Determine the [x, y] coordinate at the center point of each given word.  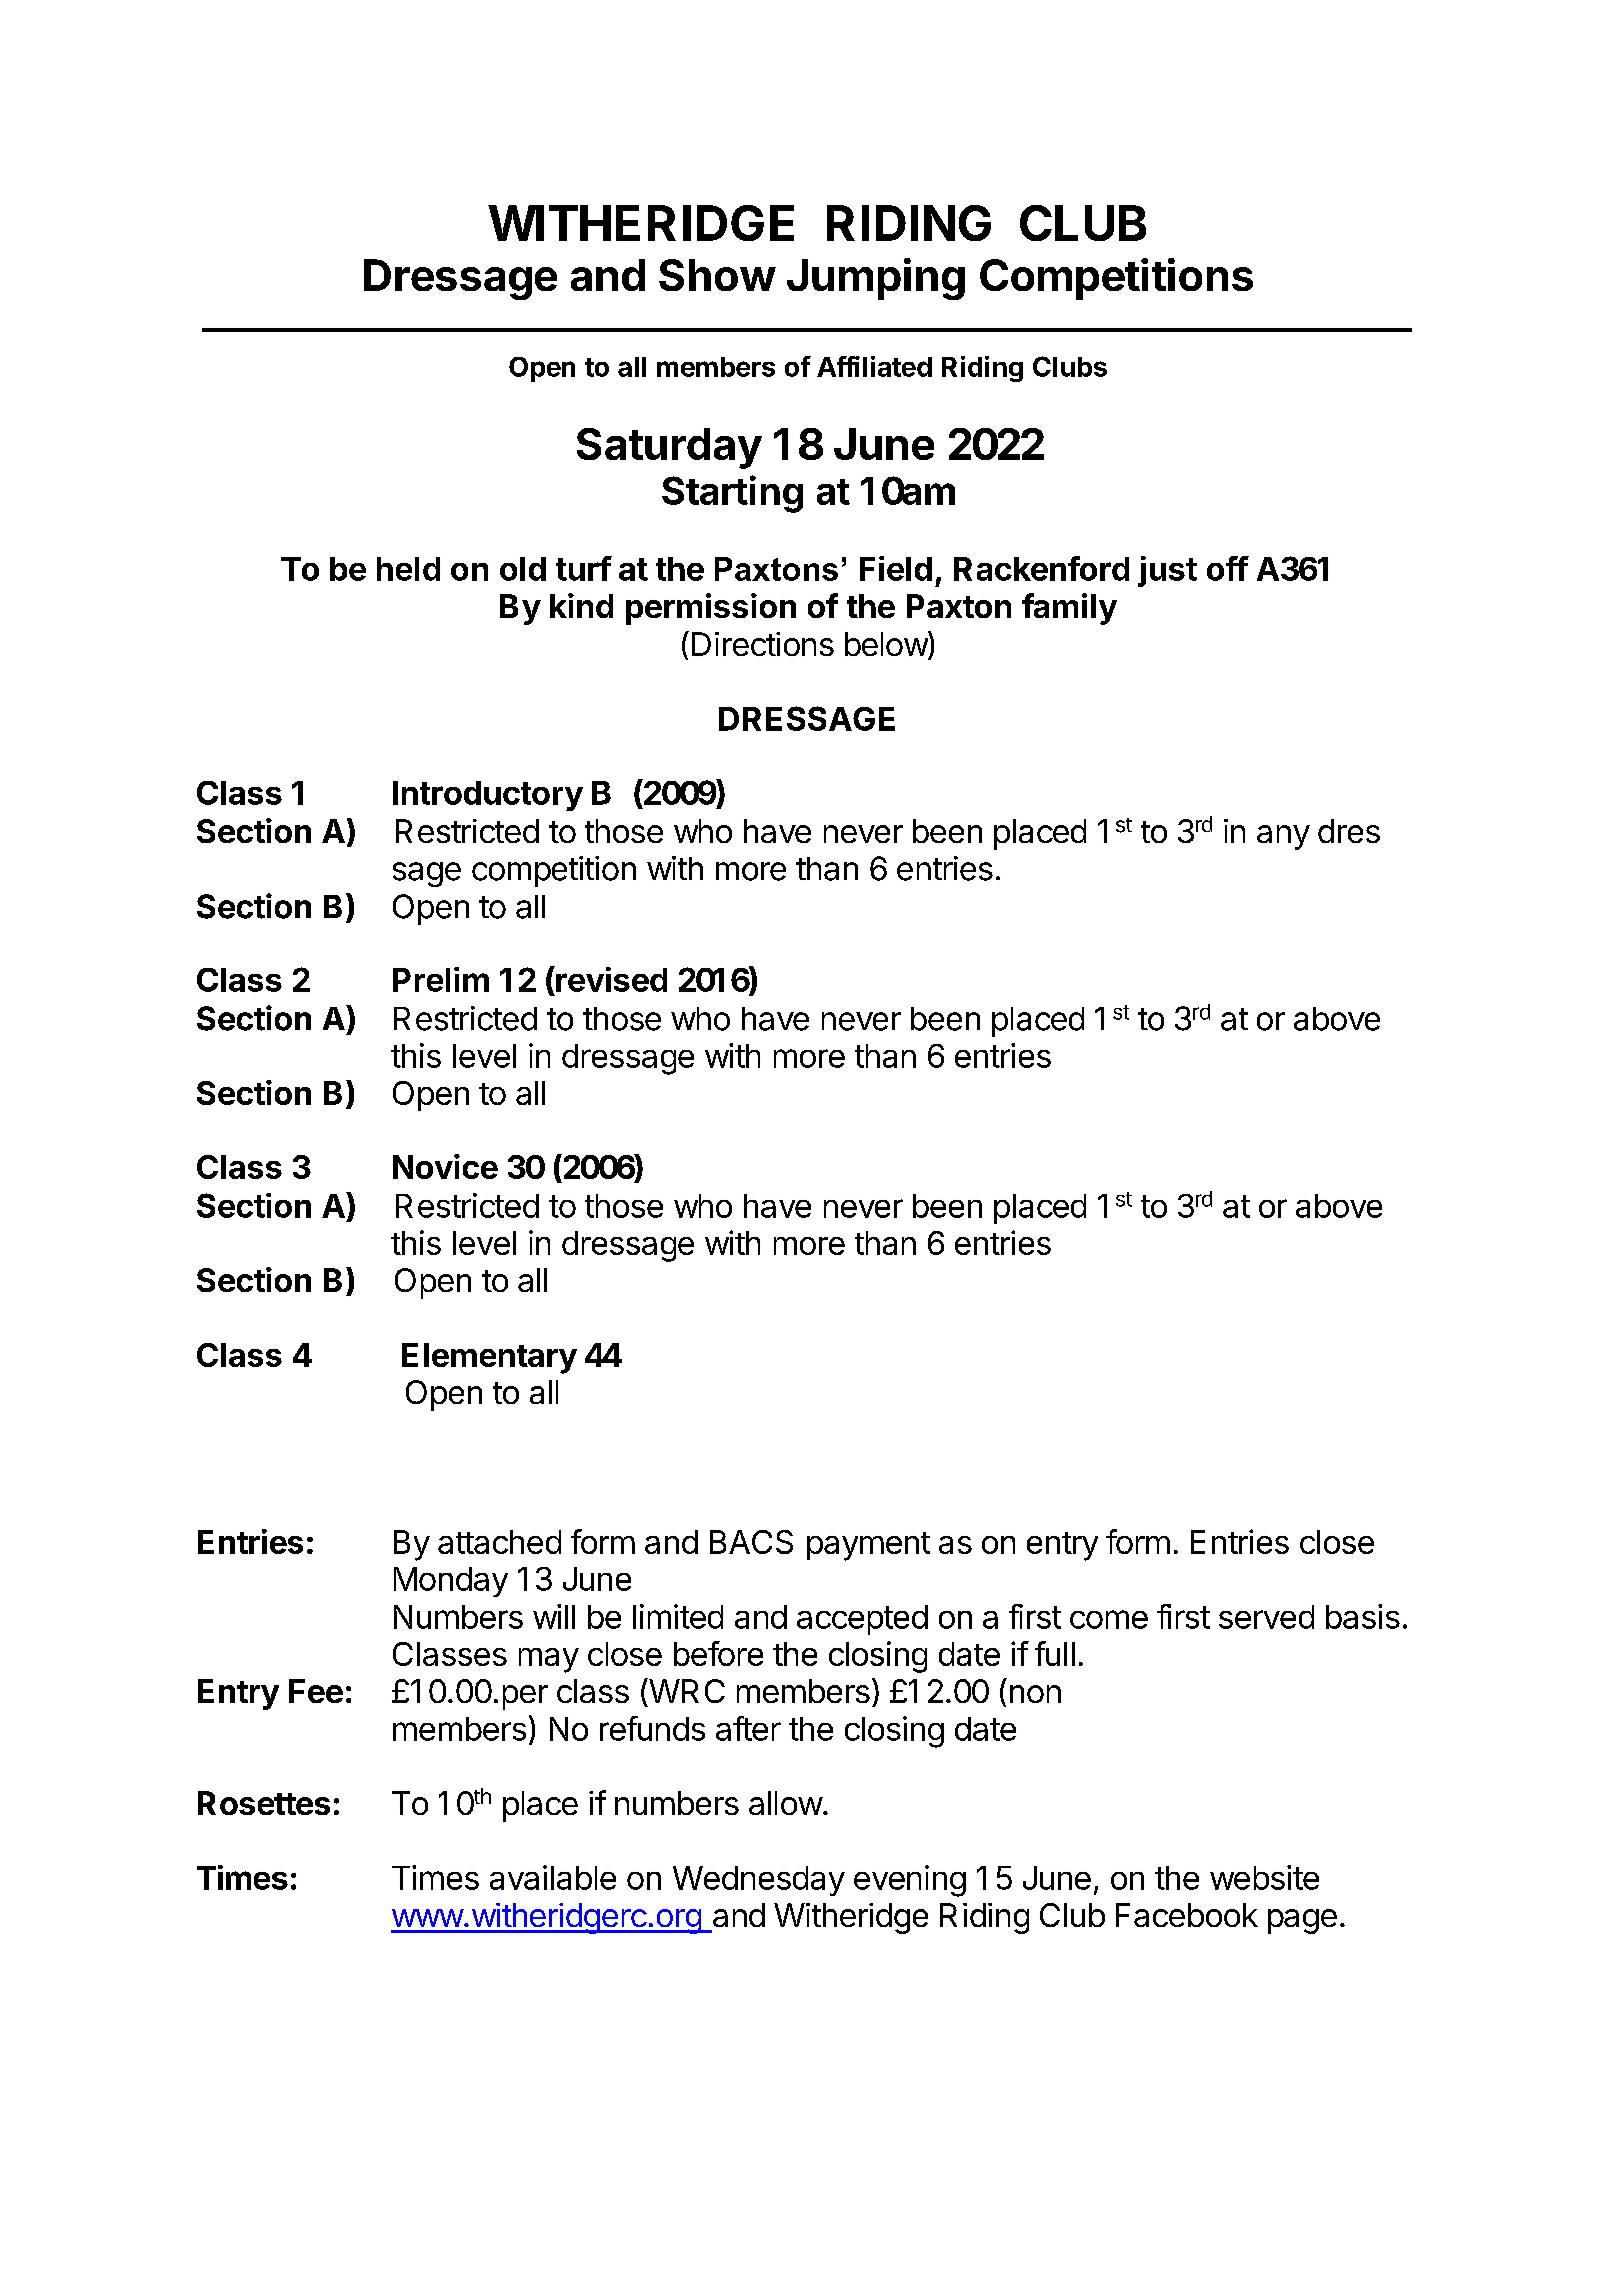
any [1283, 837]
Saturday [669, 448]
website [1264, 1877]
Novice [445, 1166]
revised [610, 979]
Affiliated [874, 366]
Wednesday [759, 1881]
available [553, 1877]
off [1228, 568]
